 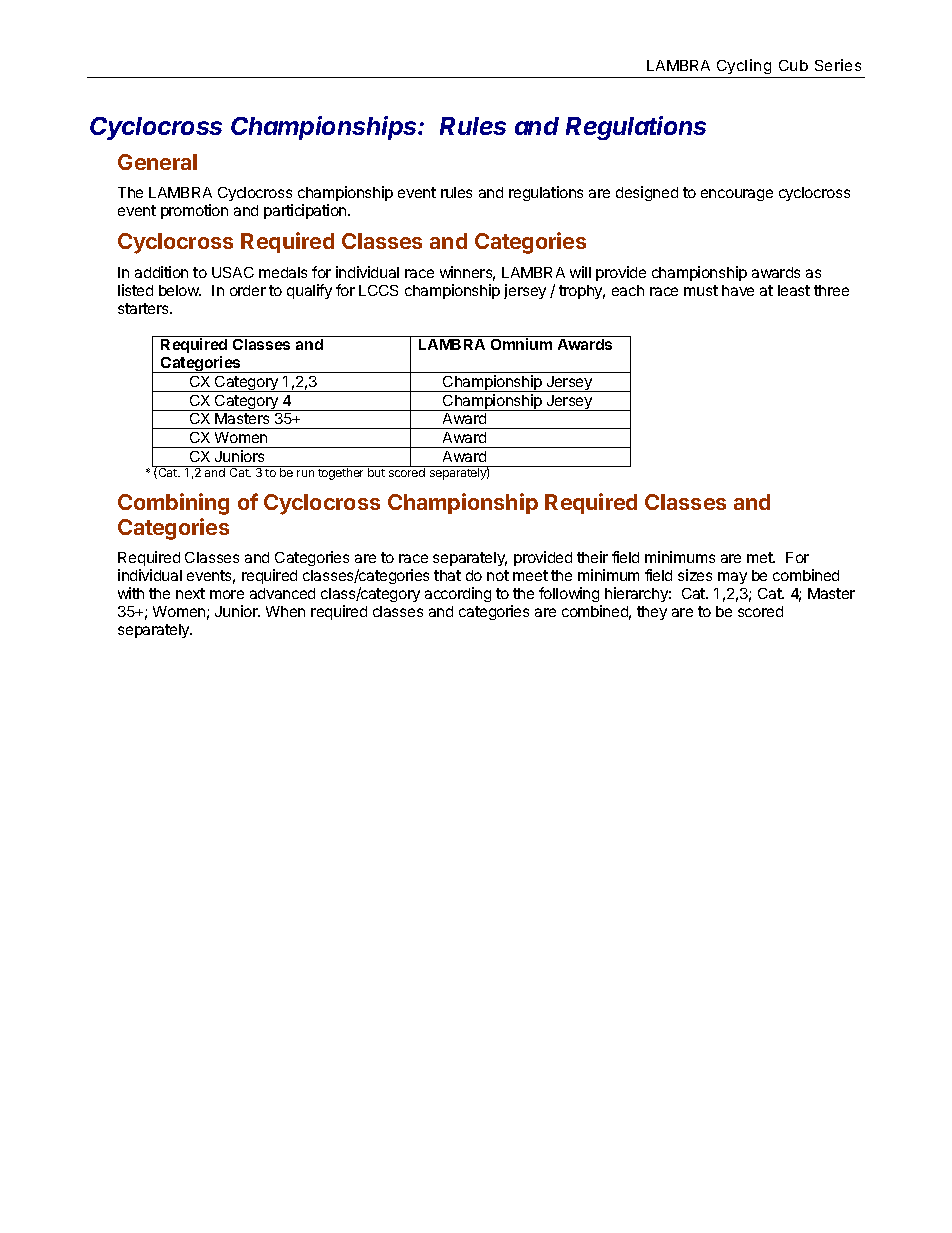 I want to click on Cub, so click(x=793, y=65).
